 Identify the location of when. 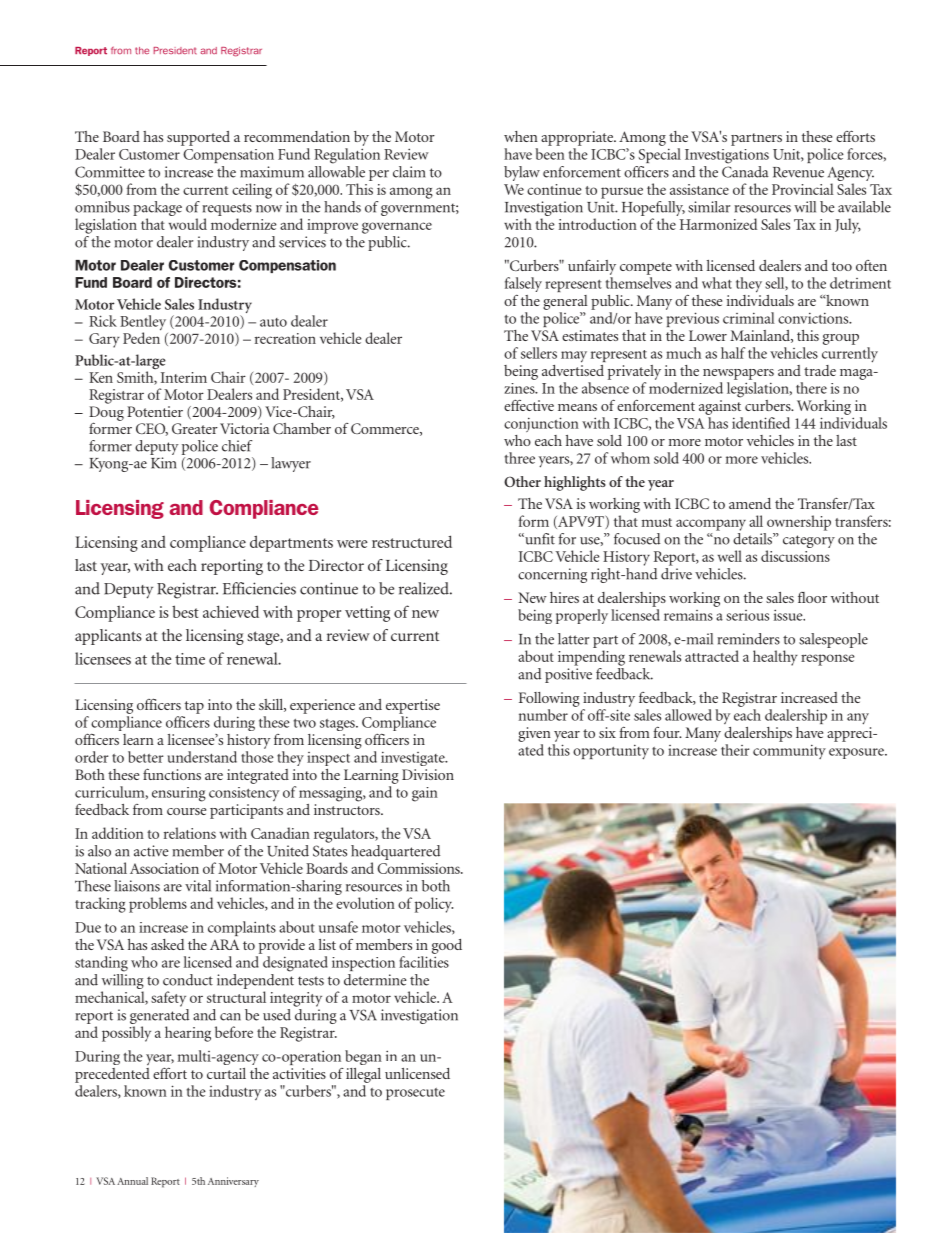
(521, 136).
